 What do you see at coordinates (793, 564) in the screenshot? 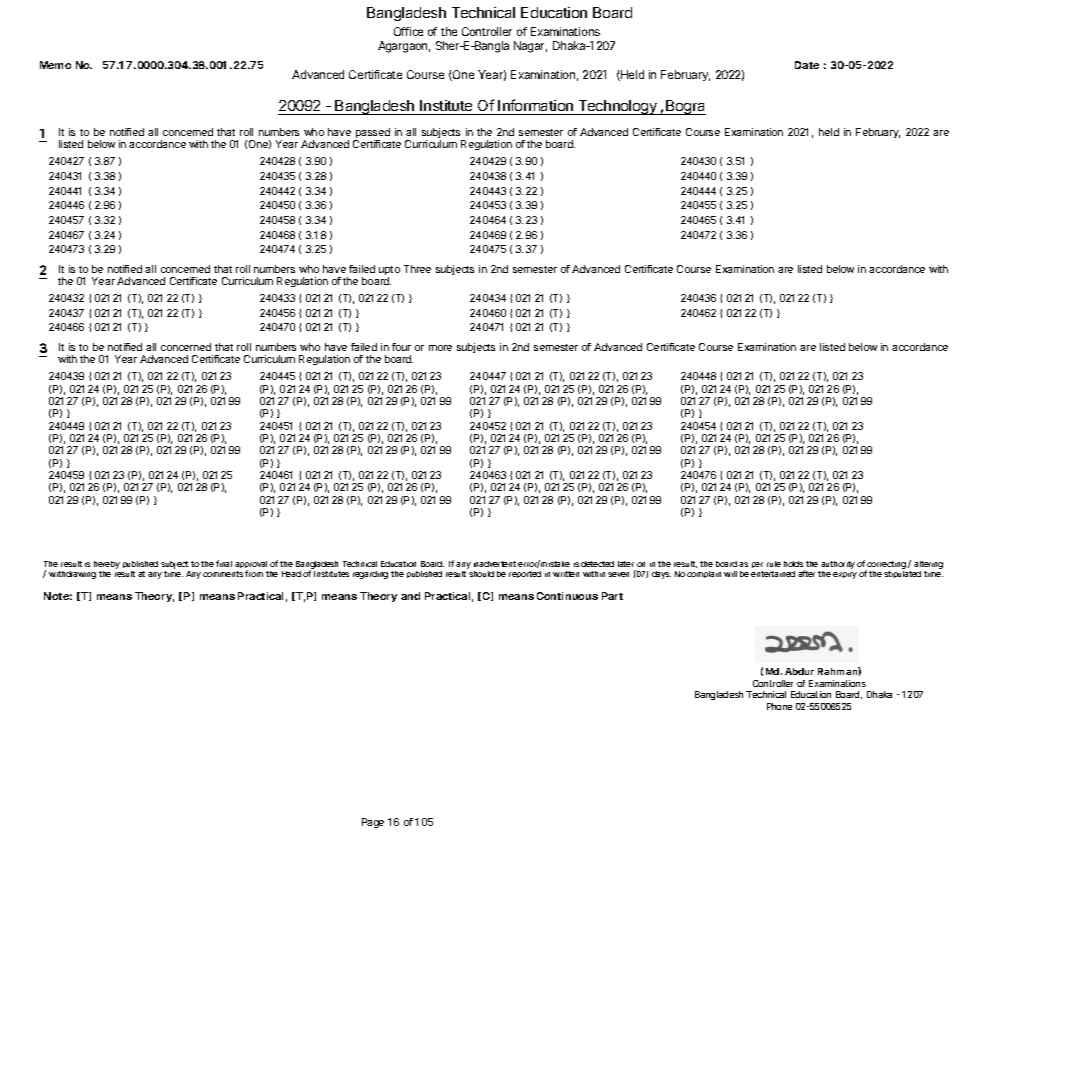
I see `holds` at bounding box center [793, 564].
